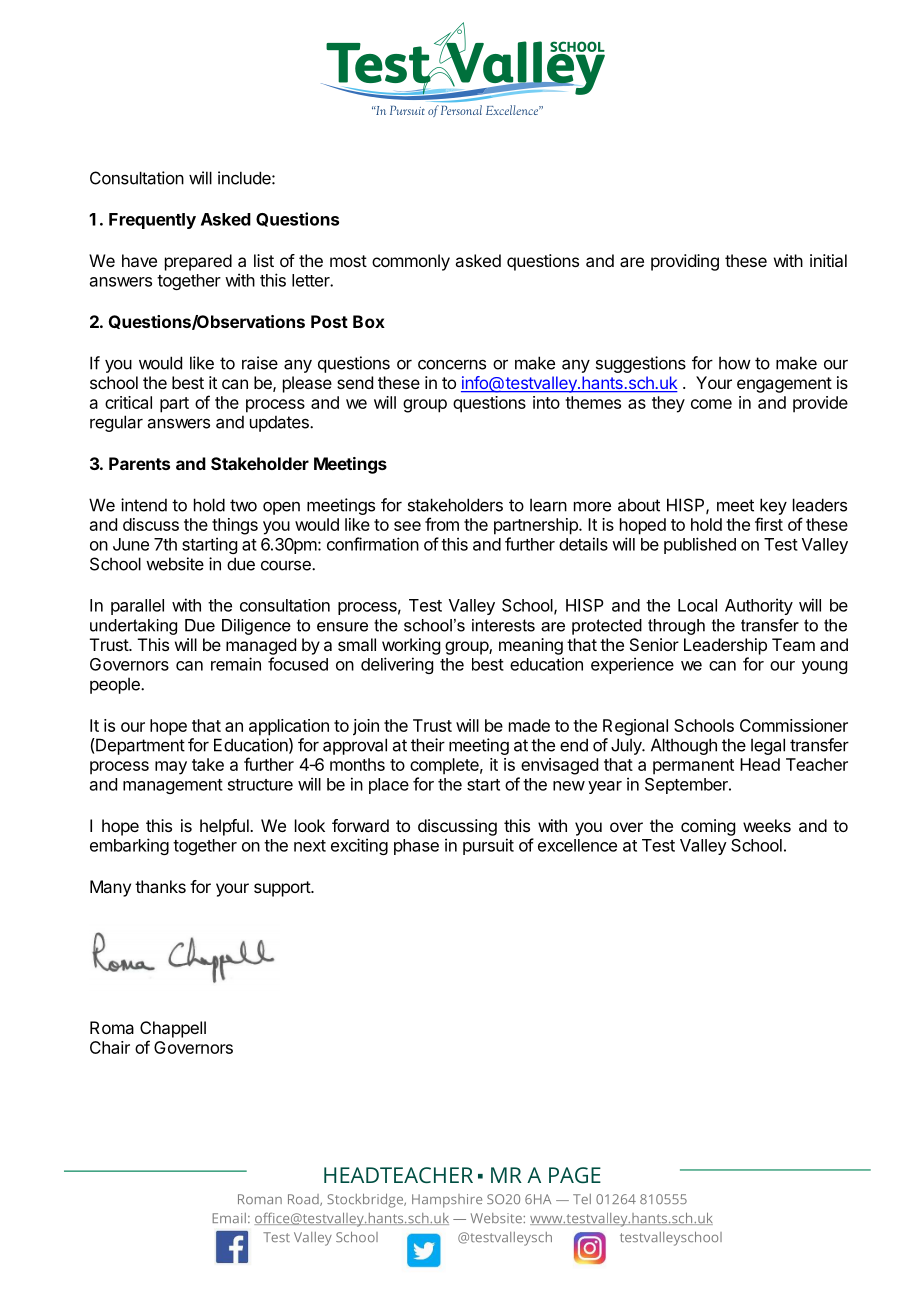  What do you see at coordinates (198, 262) in the document?
I see `prepared` at bounding box center [198, 262].
